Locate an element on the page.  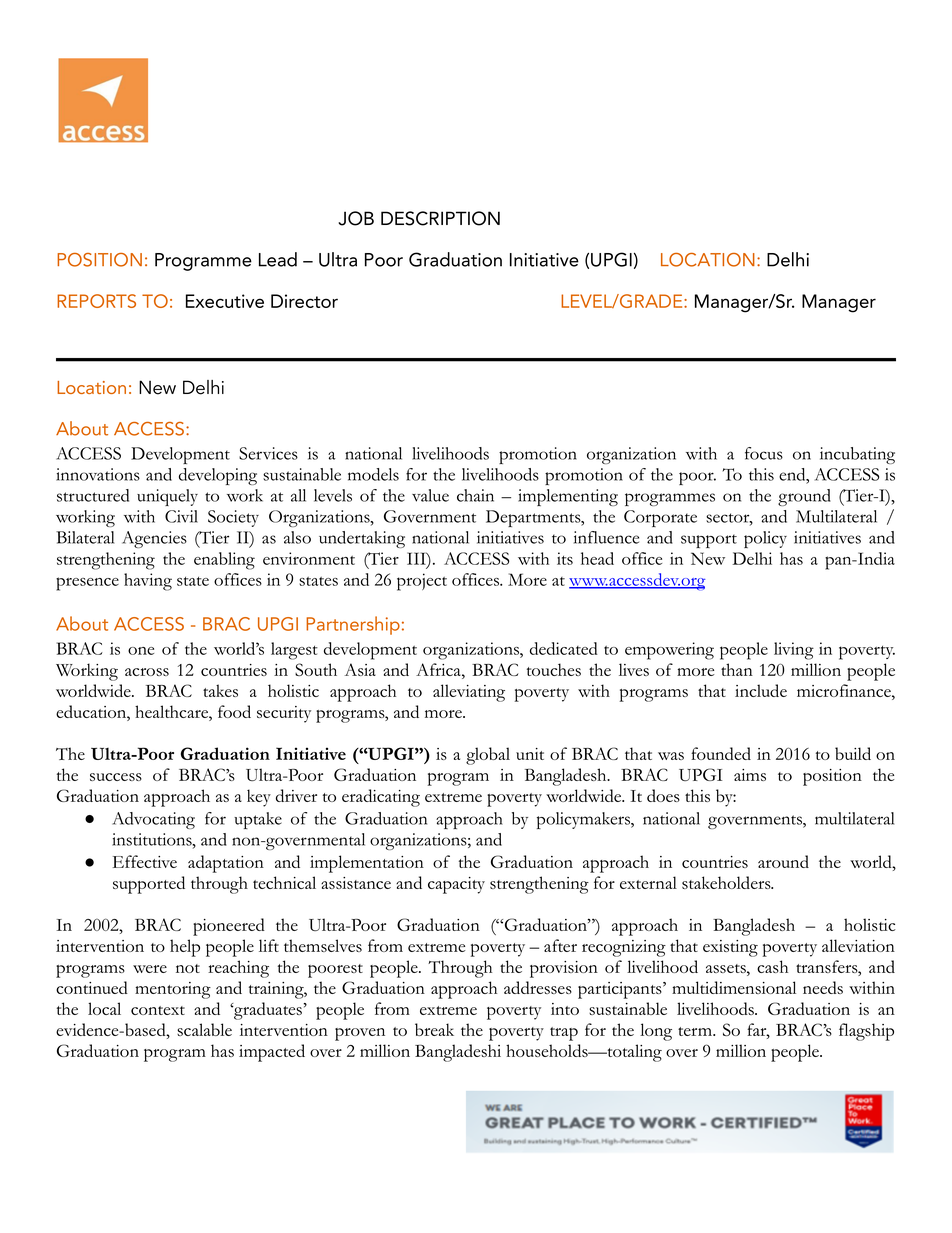
scalable is located at coordinates (204, 1029).
